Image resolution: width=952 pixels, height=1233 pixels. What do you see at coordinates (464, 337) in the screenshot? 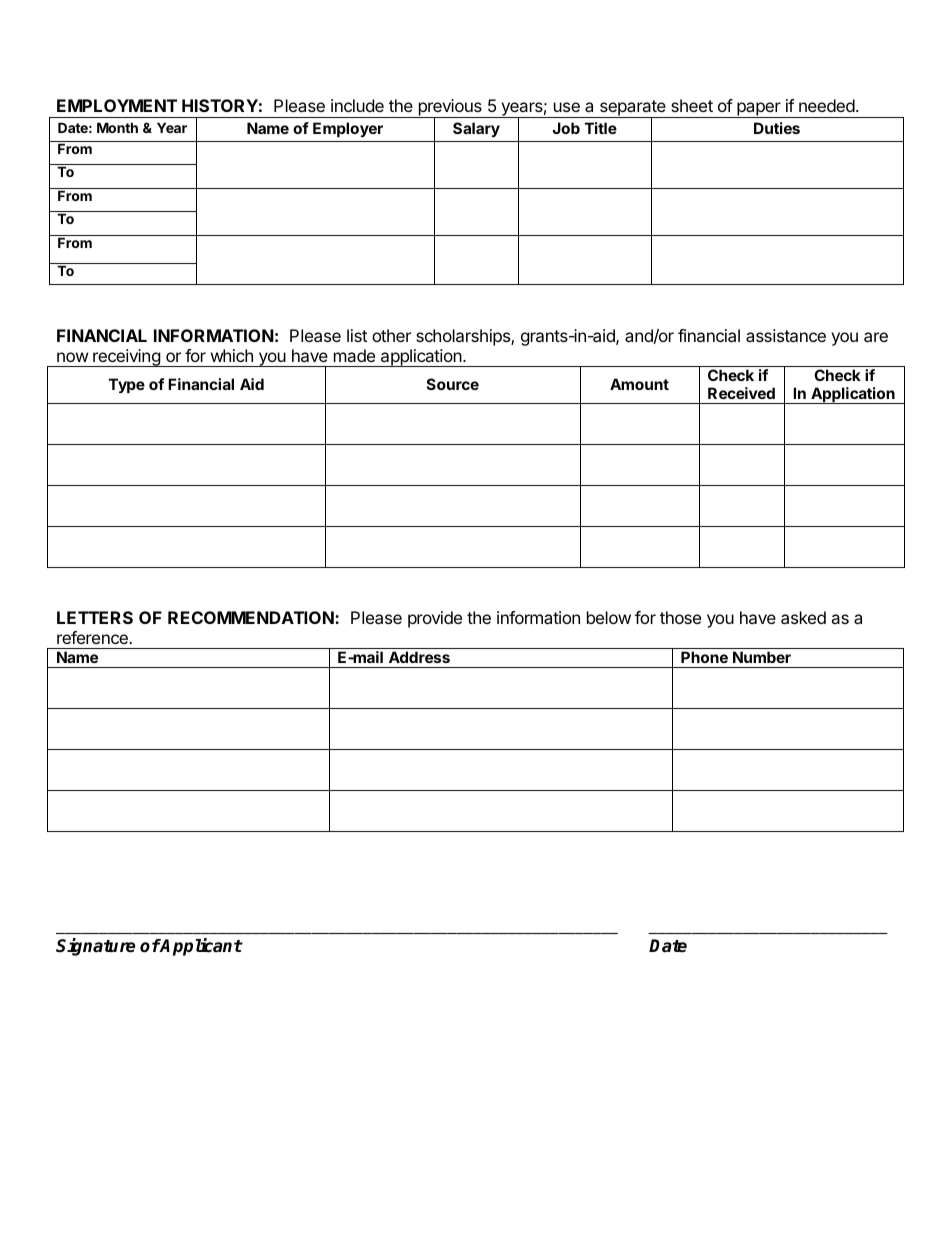
I see `scholarships` at bounding box center [464, 337].
